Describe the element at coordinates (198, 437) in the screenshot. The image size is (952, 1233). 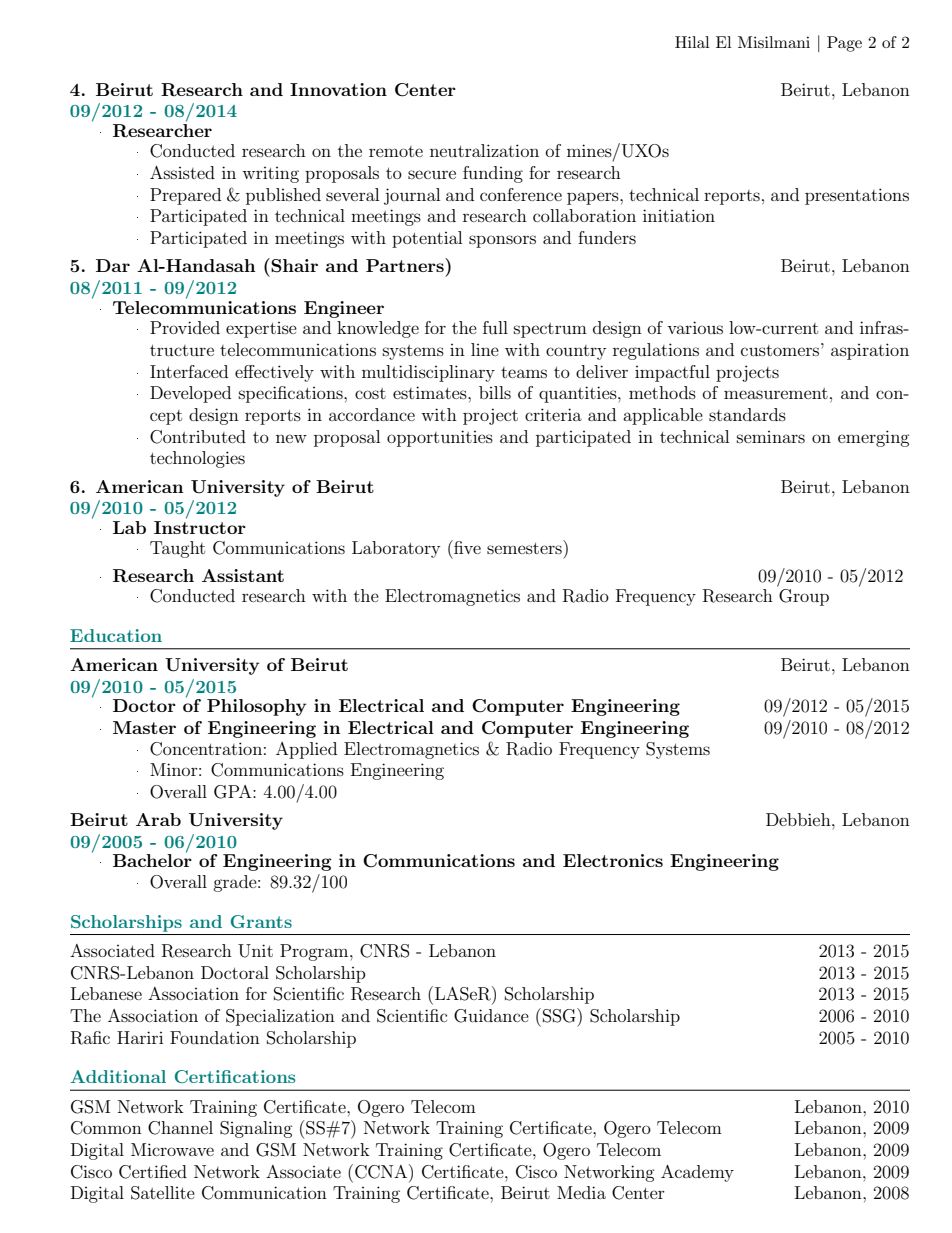
I see `Contributed` at that location.
